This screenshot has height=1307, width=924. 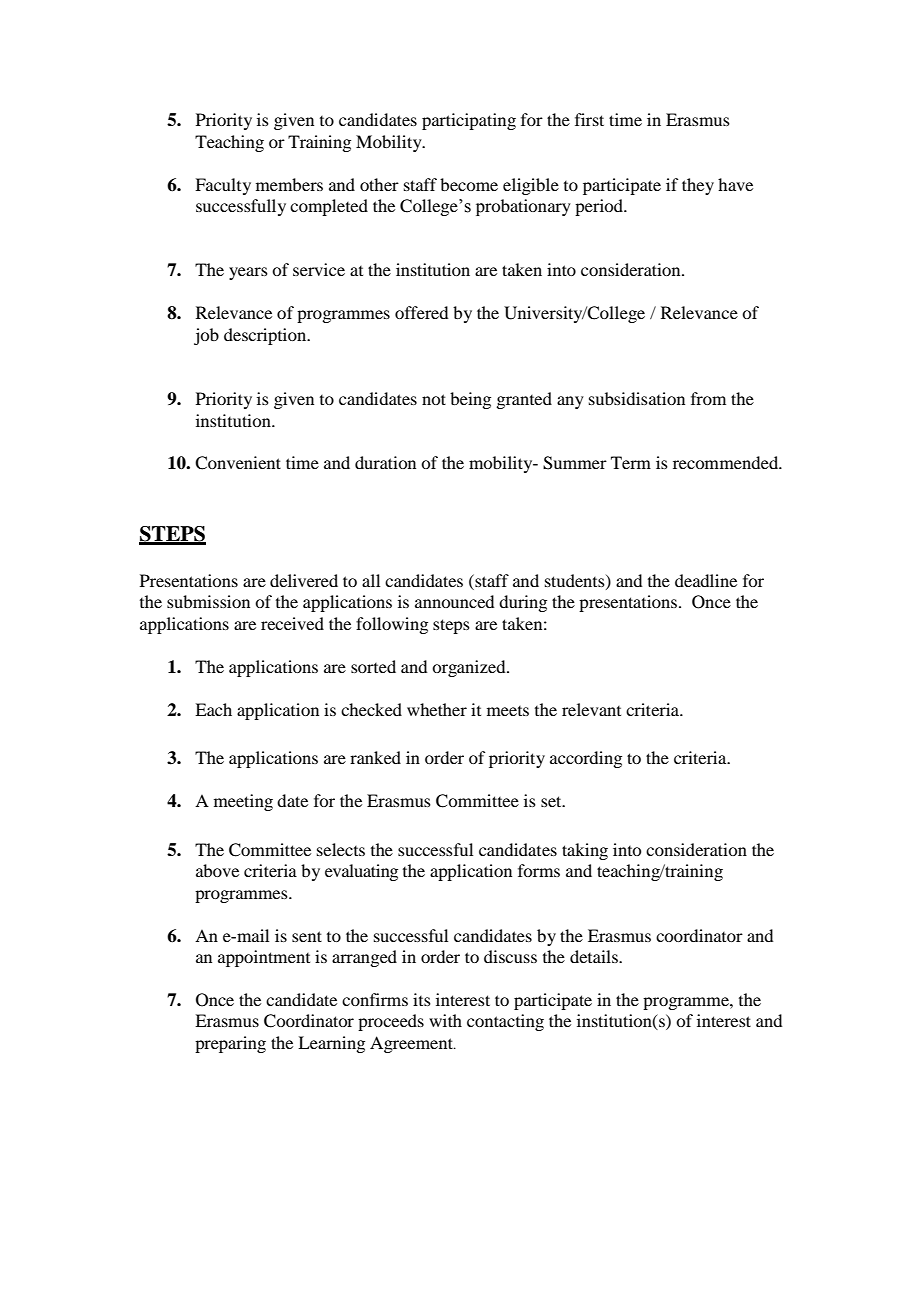 What do you see at coordinates (238, 463) in the screenshot?
I see `Convenient` at bounding box center [238, 463].
